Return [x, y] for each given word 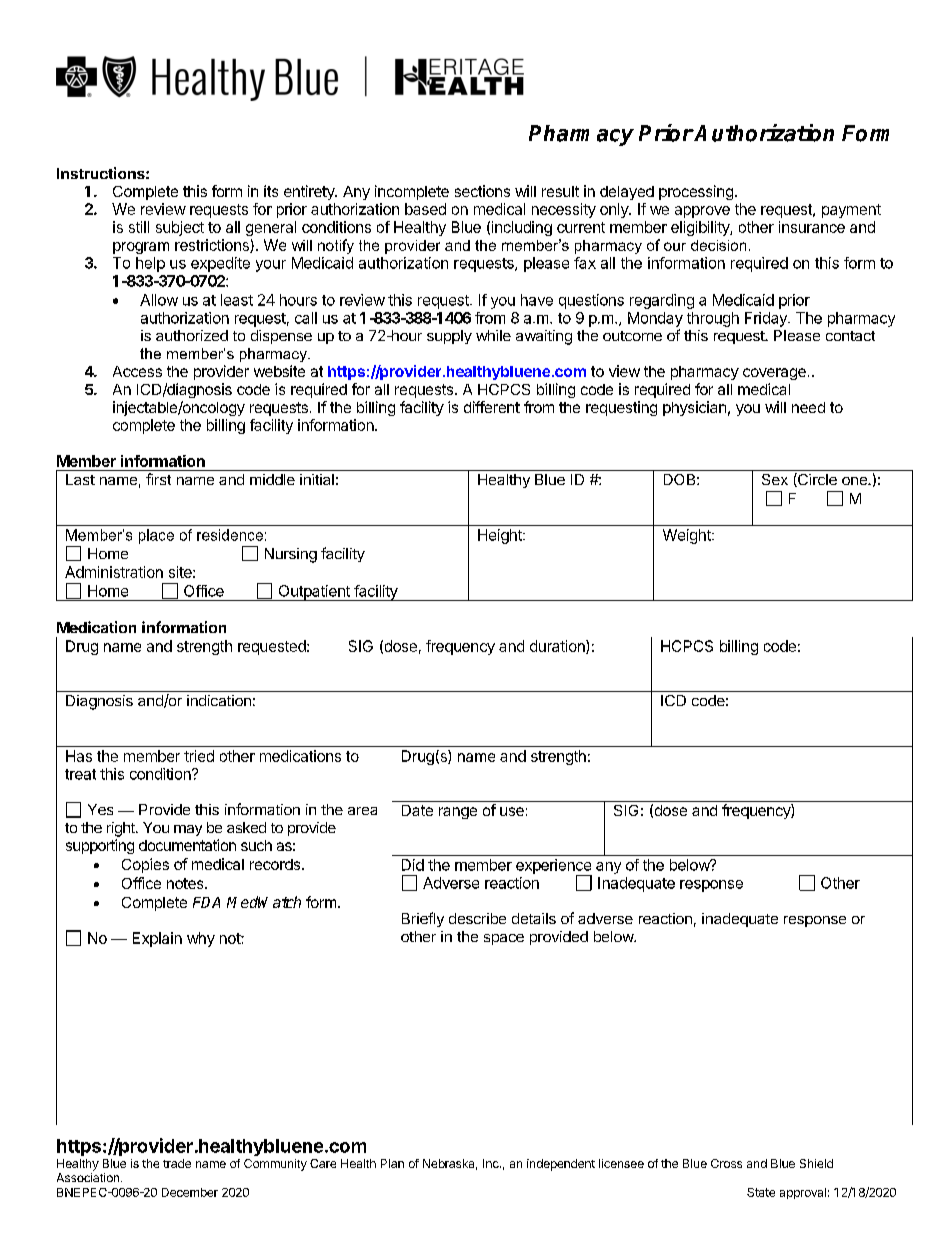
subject [180, 228]
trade [177, 1163]
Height [501, 536]
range [458, 813]
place [156, 536]
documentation [187, 845]
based [425, 209]
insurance [812, 227]
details [534, 918]
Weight [688, 536]
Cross [726, 1163]
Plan [392, 1163]
